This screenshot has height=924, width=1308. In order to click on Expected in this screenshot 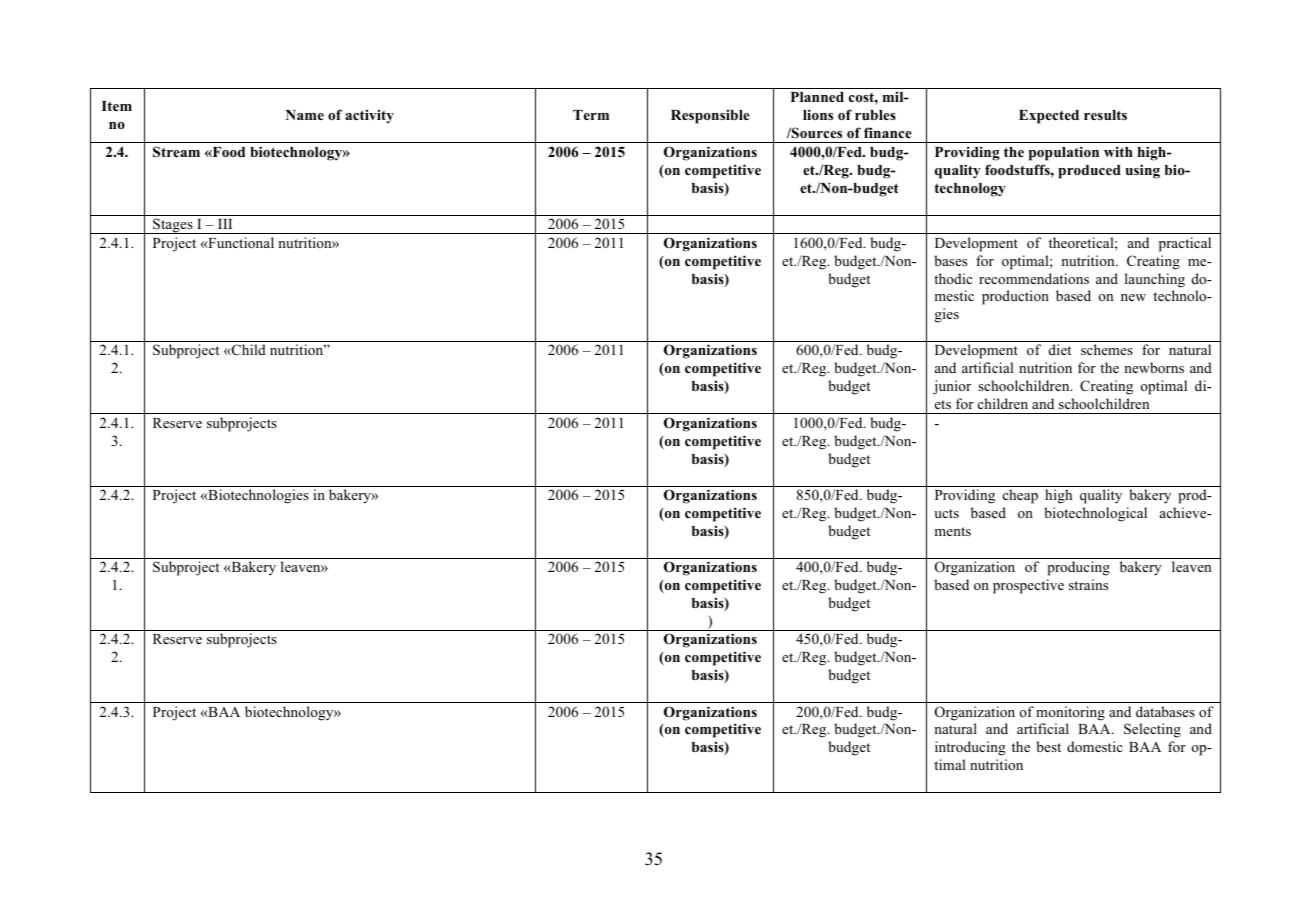, I will do `click(1049, 117)`.
